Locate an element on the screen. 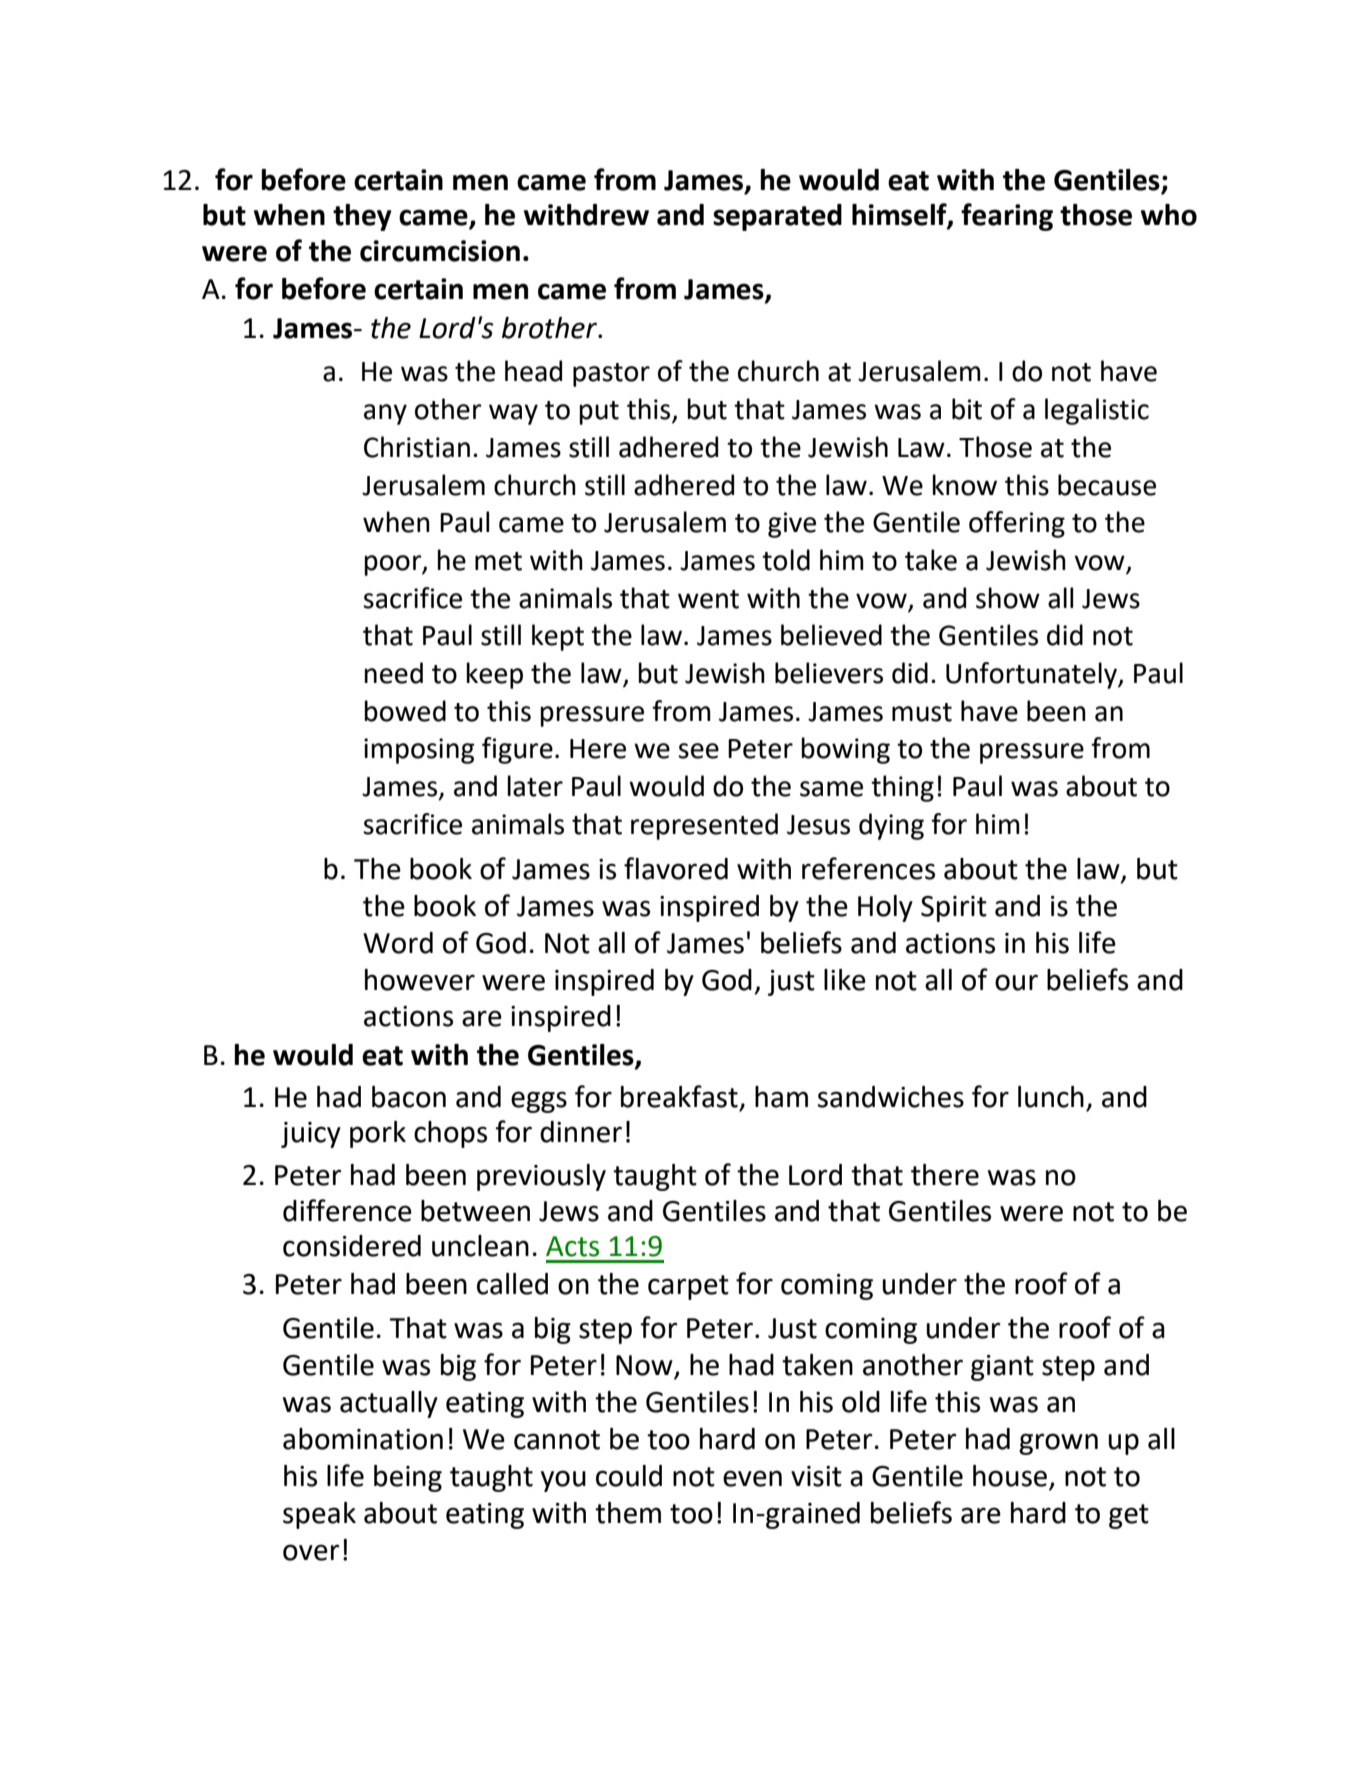 This screenshot has width=1371, height=1774. ham is located at coordinates (781, 1097).
